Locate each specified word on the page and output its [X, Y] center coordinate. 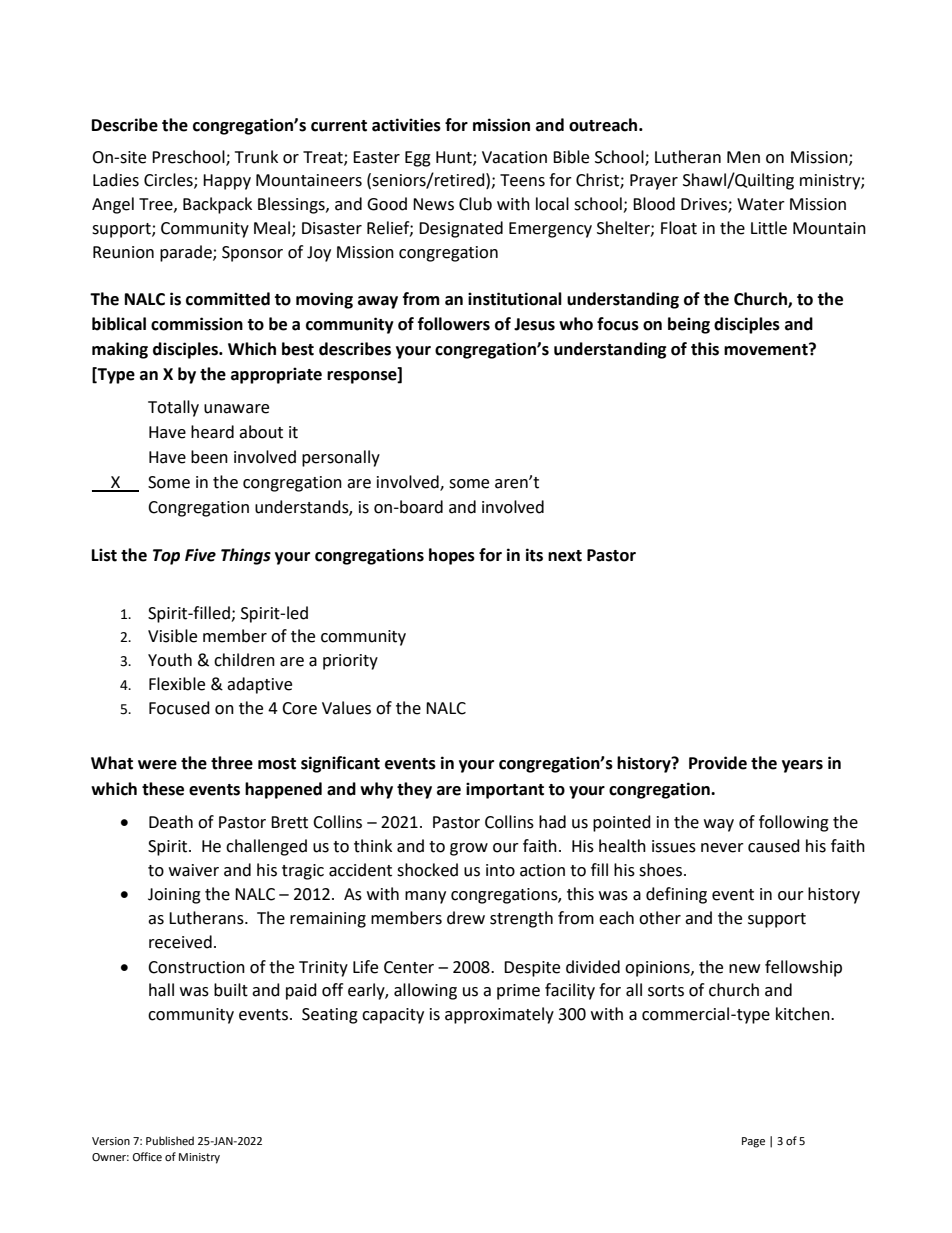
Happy [227, 182]
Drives [705, 205]
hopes [452, 556]
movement [767, 349]
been [209, 457]
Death [171, 822]
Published [170, 1141]
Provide [718, 763]
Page [753, 1142]
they [414, 790]
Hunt [455, 158]
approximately [499, 1015]
